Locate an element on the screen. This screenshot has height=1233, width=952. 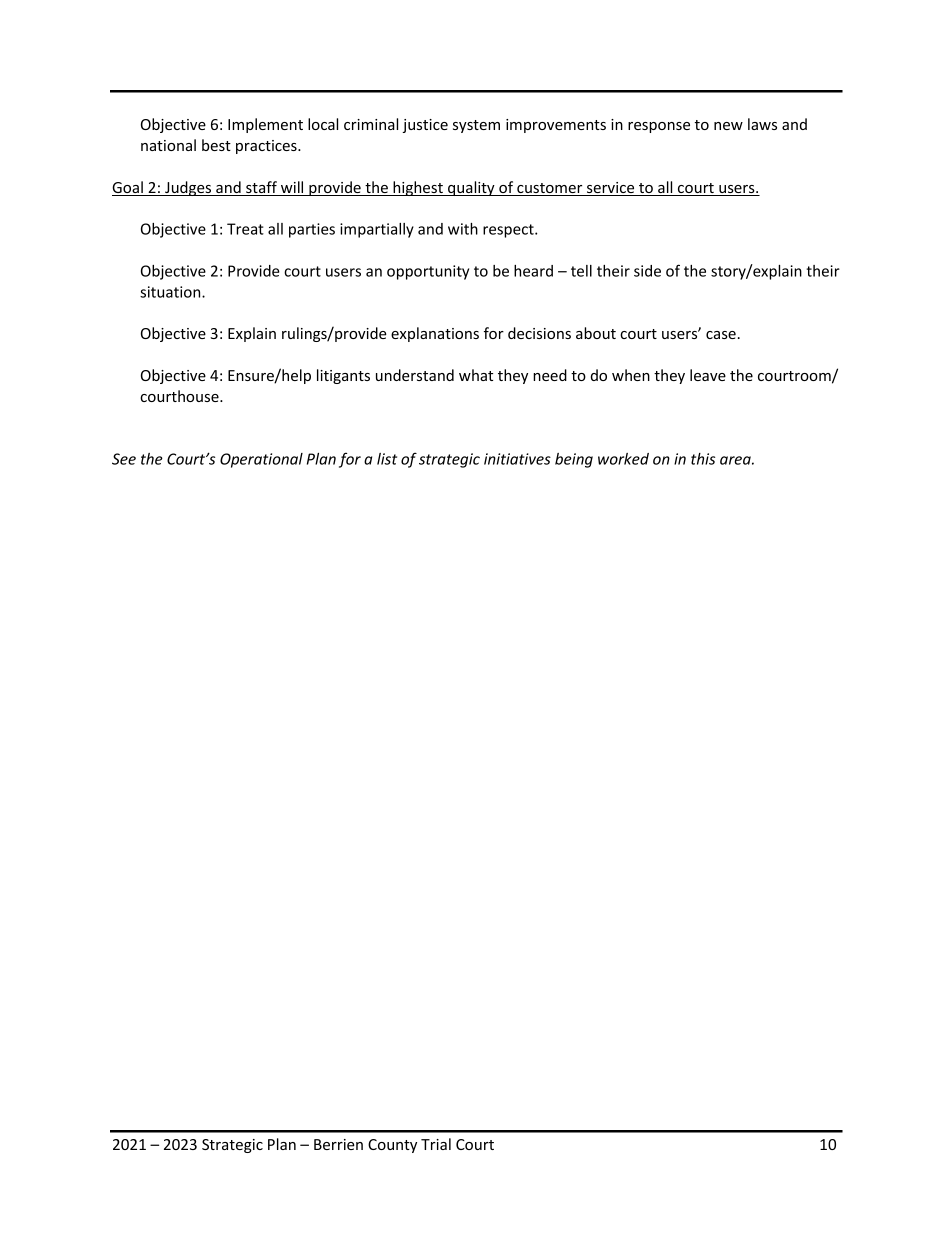
Berrien is located at coordinates (338, 1144).
